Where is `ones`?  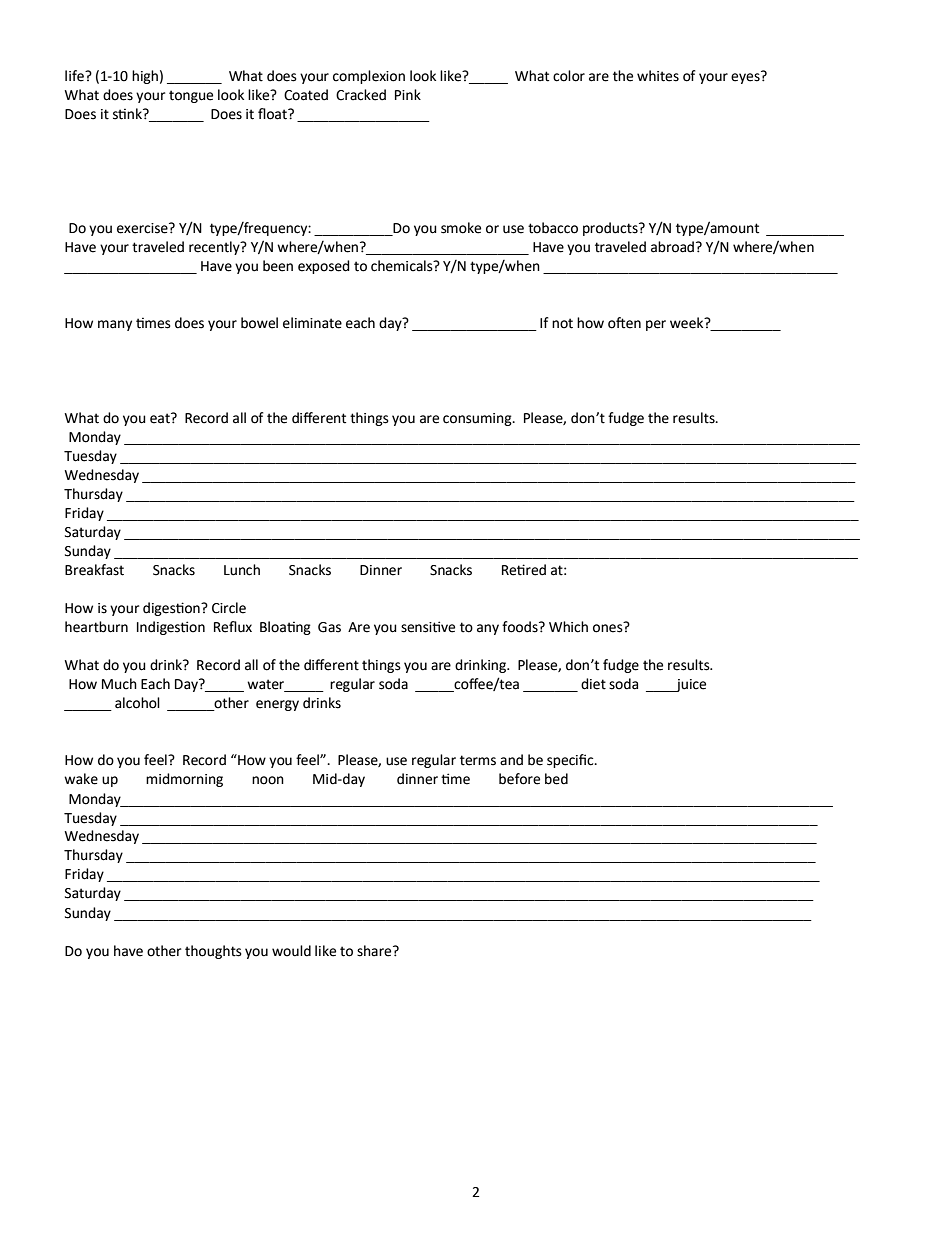
ones is located at coordinates (609, 627).
